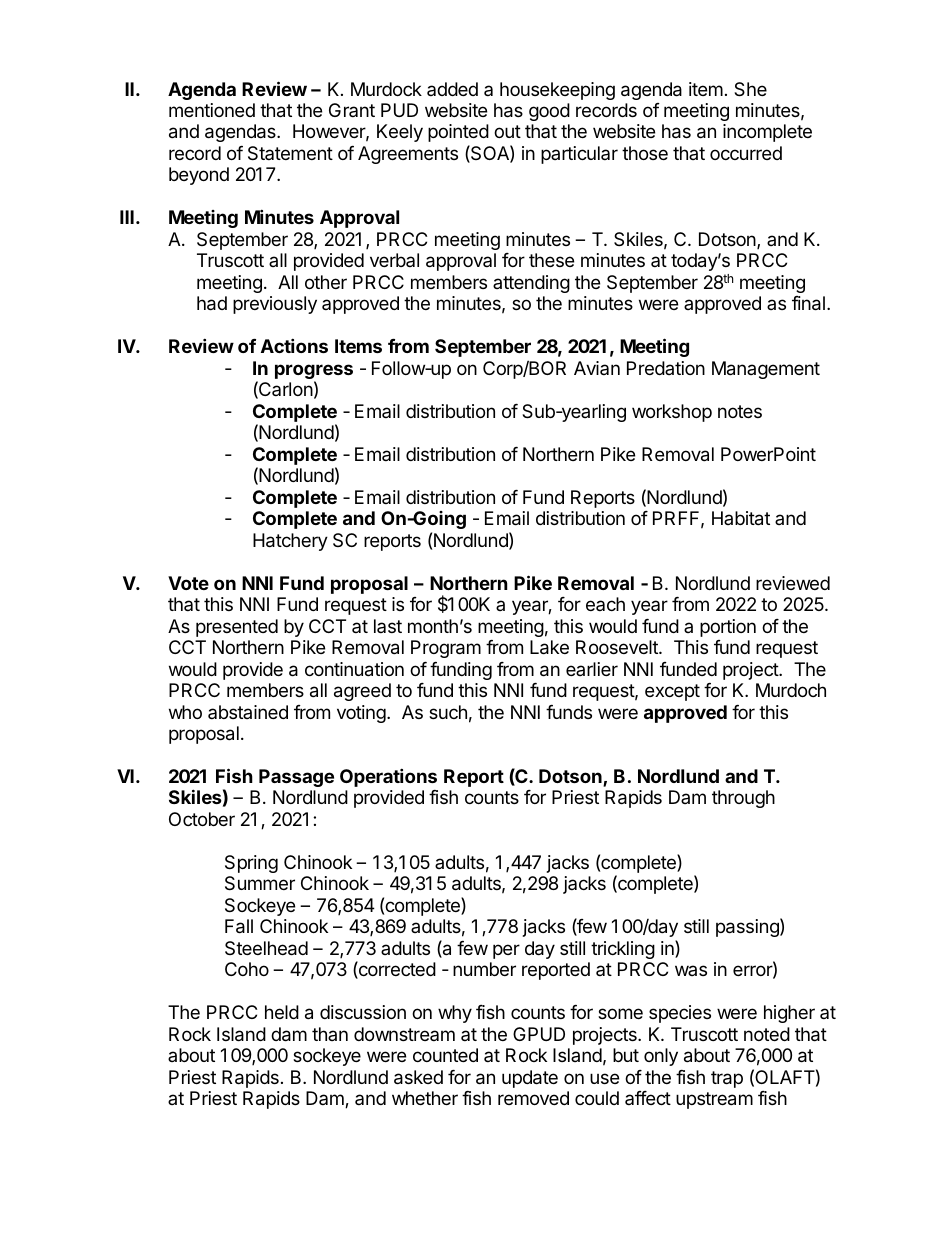  Describe the element at coordinates (750, 89) in the screenshot. I see `She` at that location.
